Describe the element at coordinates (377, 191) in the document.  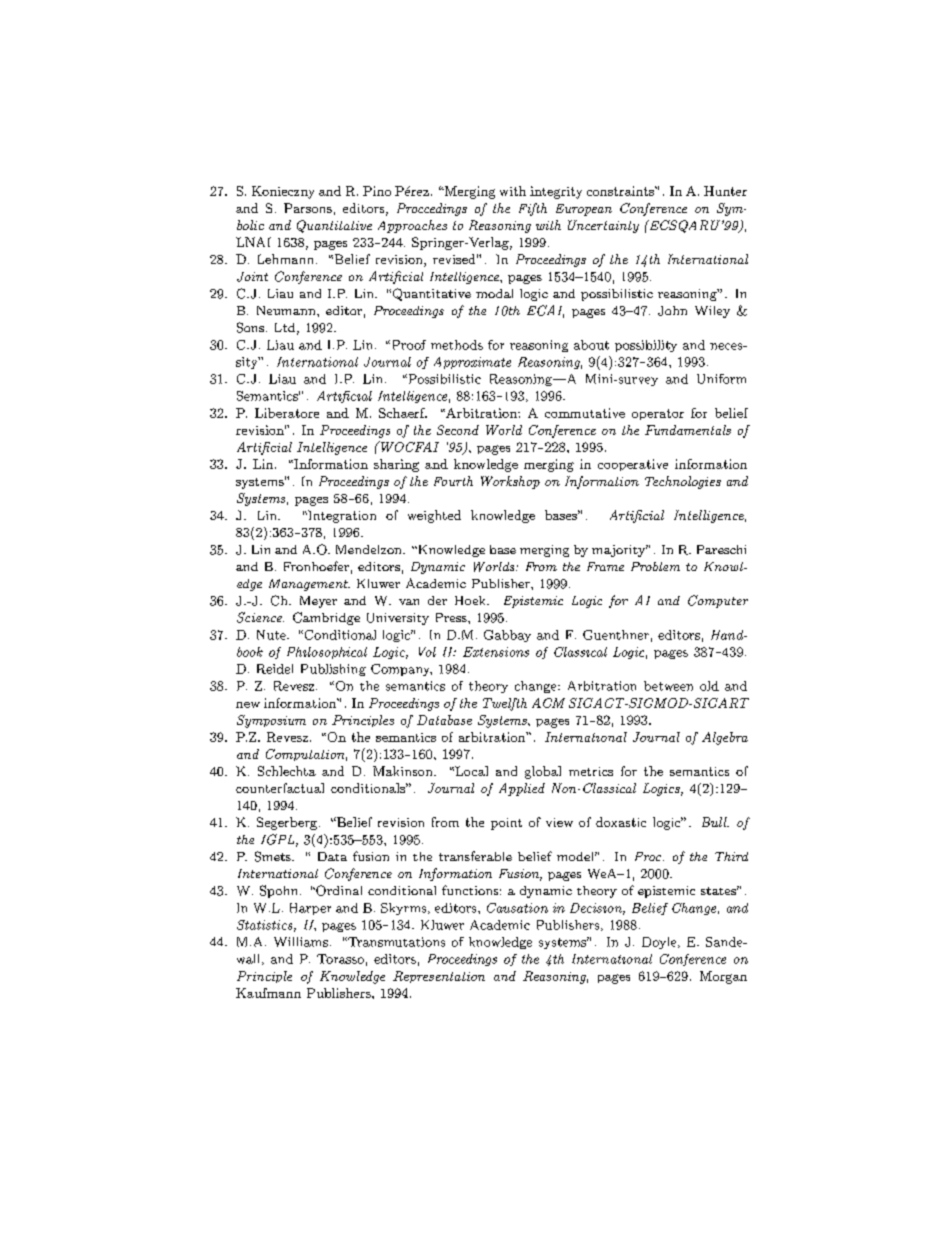
I see `Pino` at that location.
